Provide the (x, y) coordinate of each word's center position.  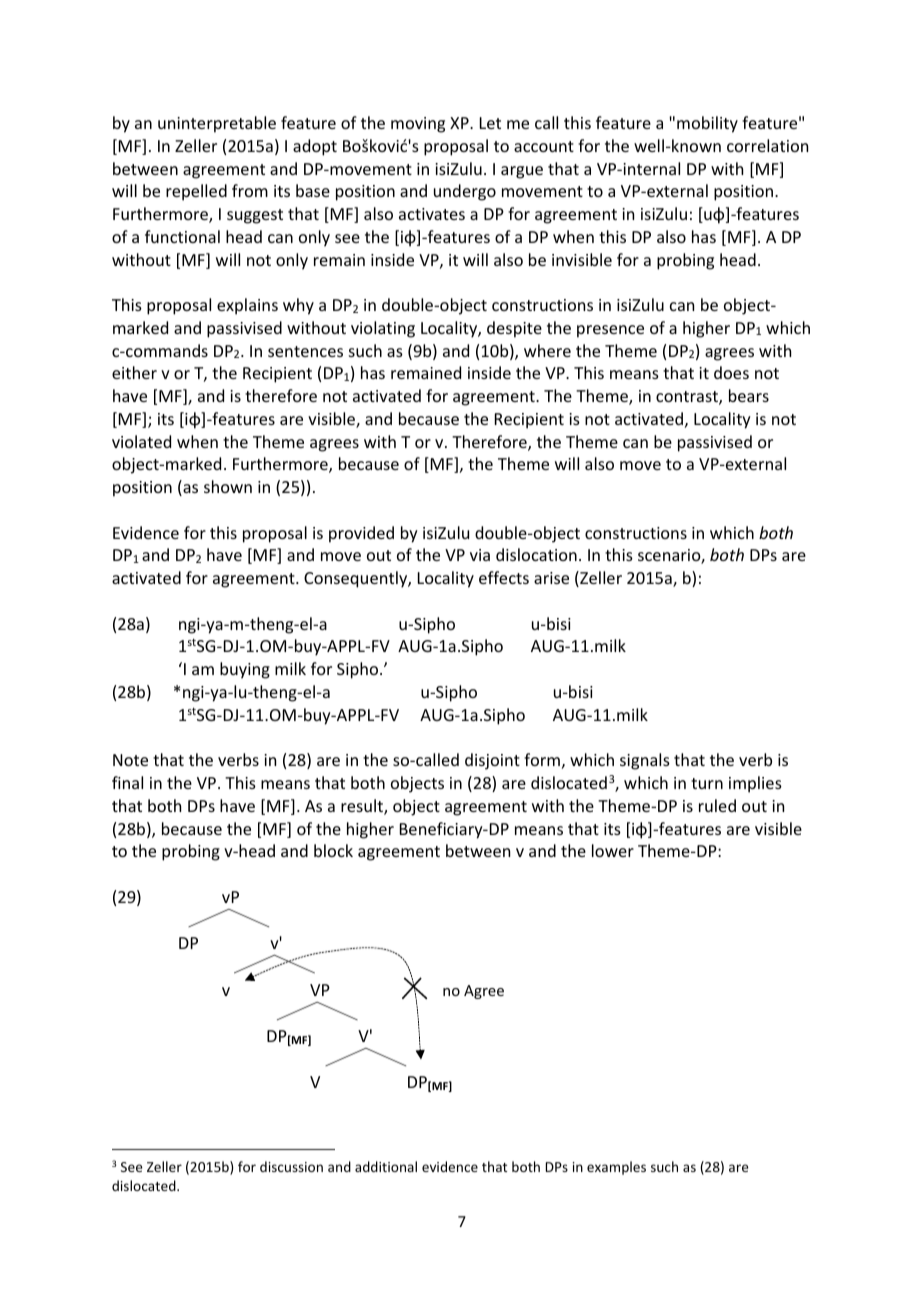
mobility (707, 124)
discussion (291, 1166)
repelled (196, 192)
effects (504, 577)
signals (645, 761)
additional (386, 1166)
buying (245, 670)
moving (418, 125)
